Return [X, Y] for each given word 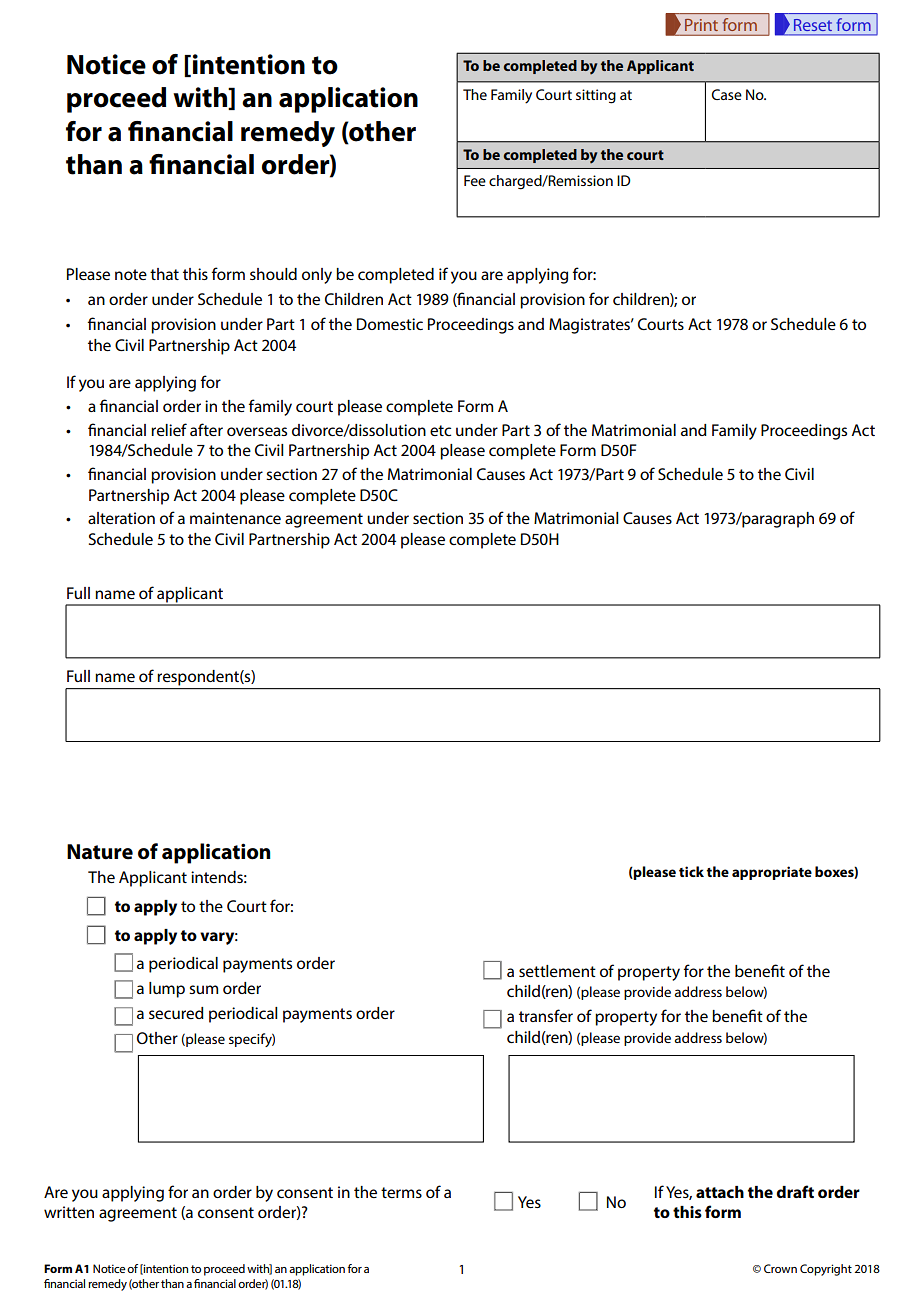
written [69, 1212]
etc [440, 430]
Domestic [390, 324]
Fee [475, 180]
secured [176, 1013]
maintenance [235, 518]
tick [691, 871]
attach [720, 1192]
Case [727, 94]
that [164, 274]
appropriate [772, 873]
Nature [100, 852]
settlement [557, 971]
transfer [546, 1015]
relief [169, 429]
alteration [121, 518]
